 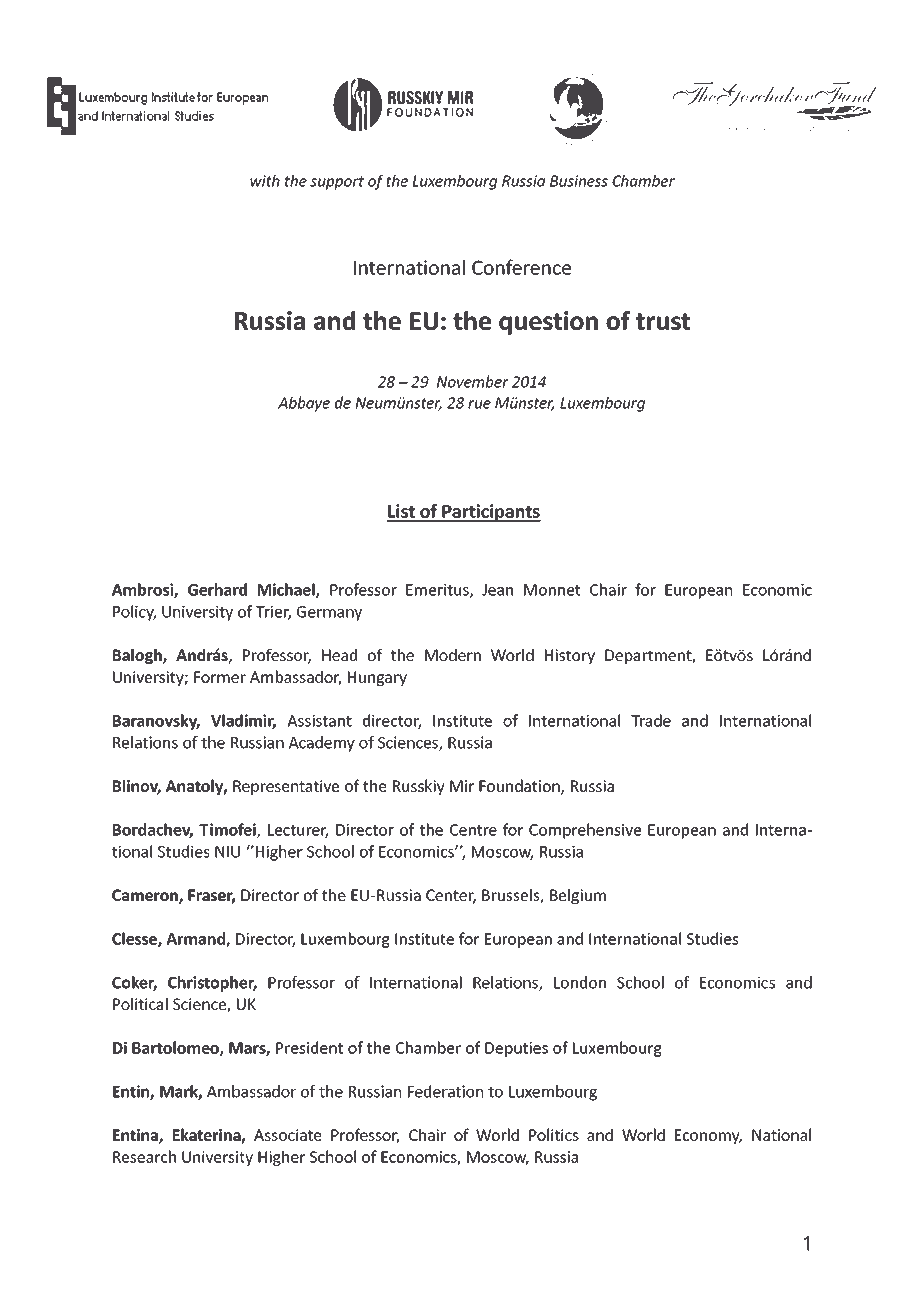 What do you see at coordinates (473, 381) in the image?
I see `November` at bounding box center [473, 381].
